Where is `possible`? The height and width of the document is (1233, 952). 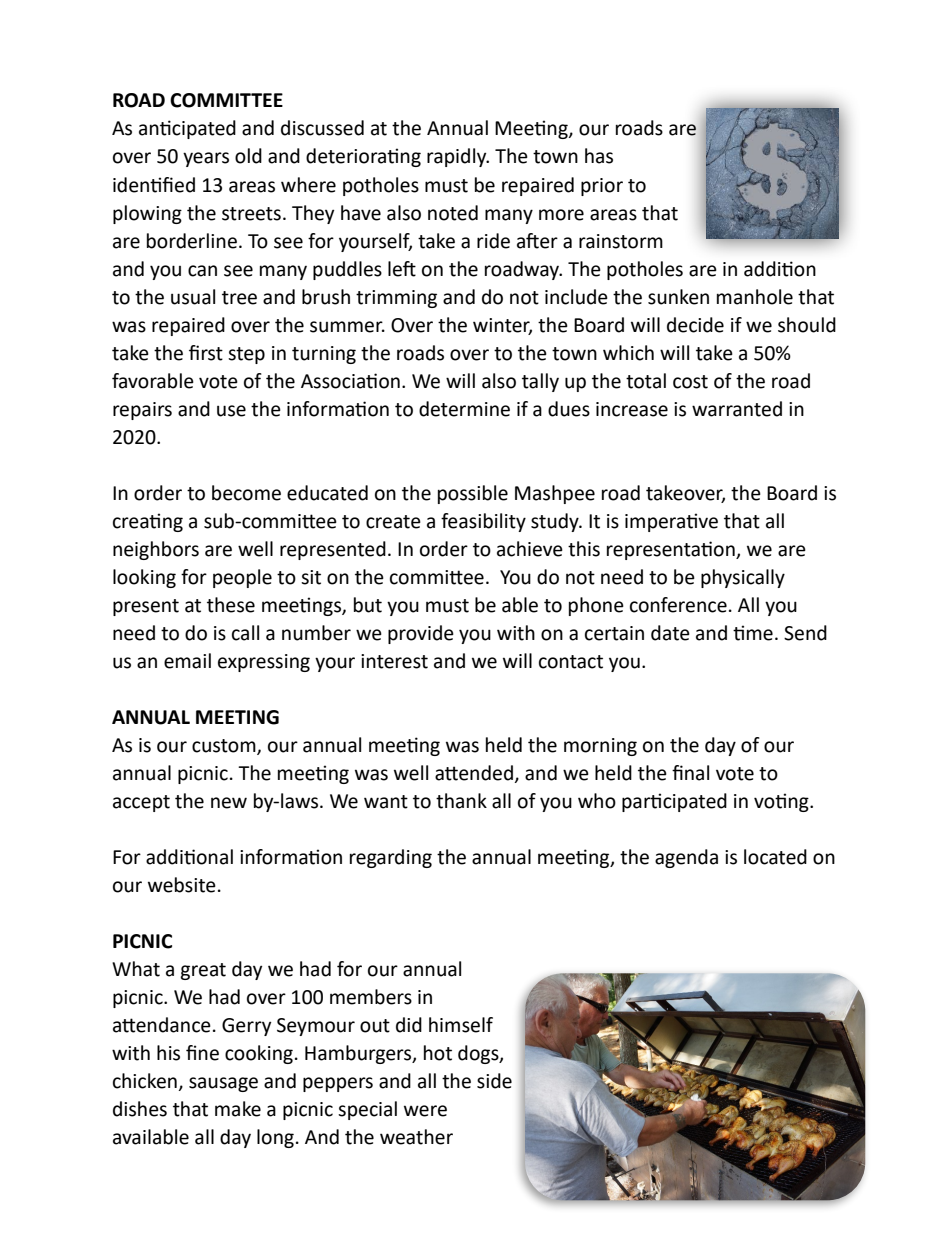
possible is located at coordinates (473, 494).
